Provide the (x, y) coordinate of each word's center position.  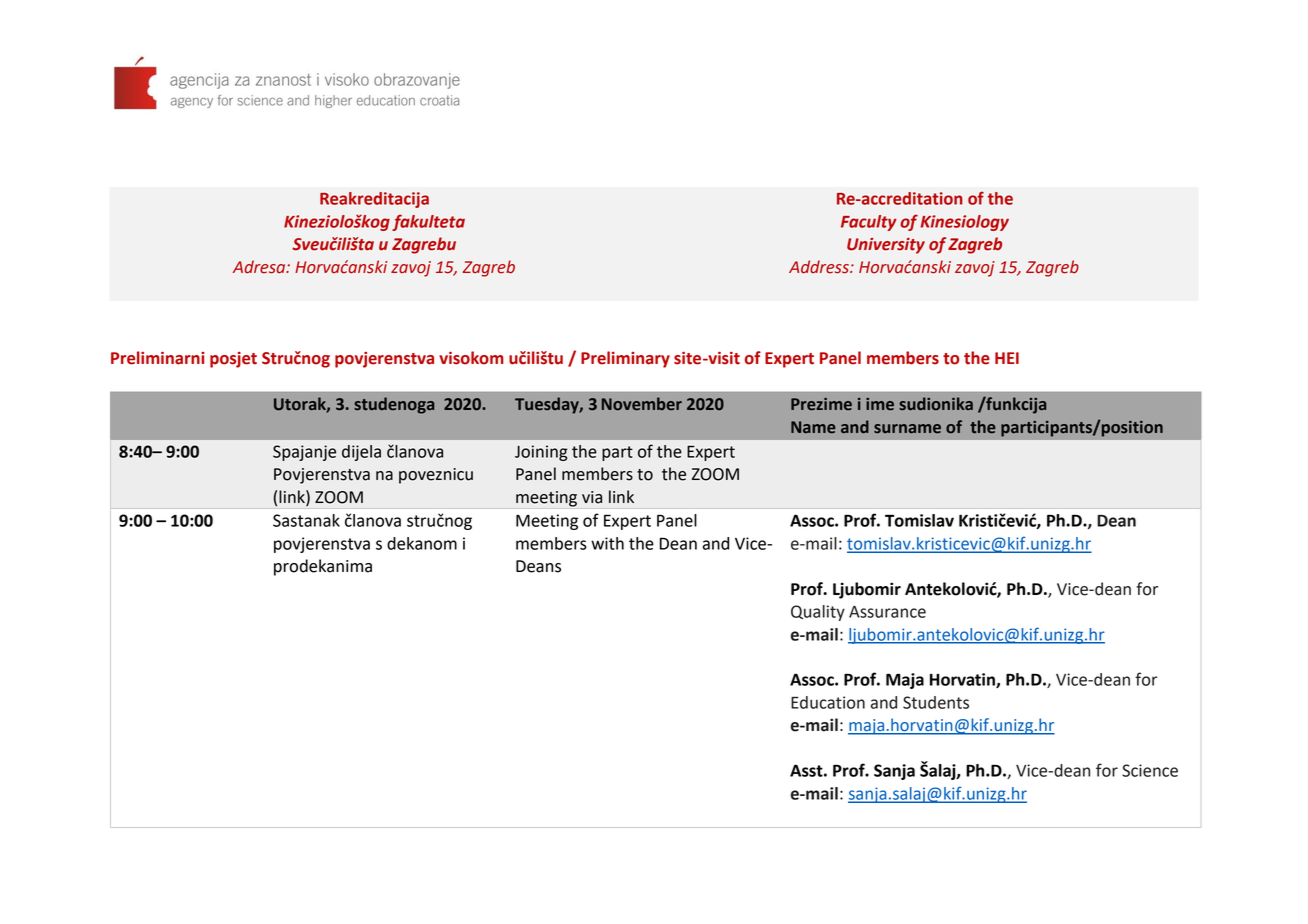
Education (828, 702)
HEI (1007, 358)
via (592, 497)
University (886, 246)
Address (820, 267)
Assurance (887, 612)
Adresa (260, 267)
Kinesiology (964, 223)
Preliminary (625, 359)
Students (936, 702)
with (607, 543)
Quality (818, 613)
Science (1150, 770)
